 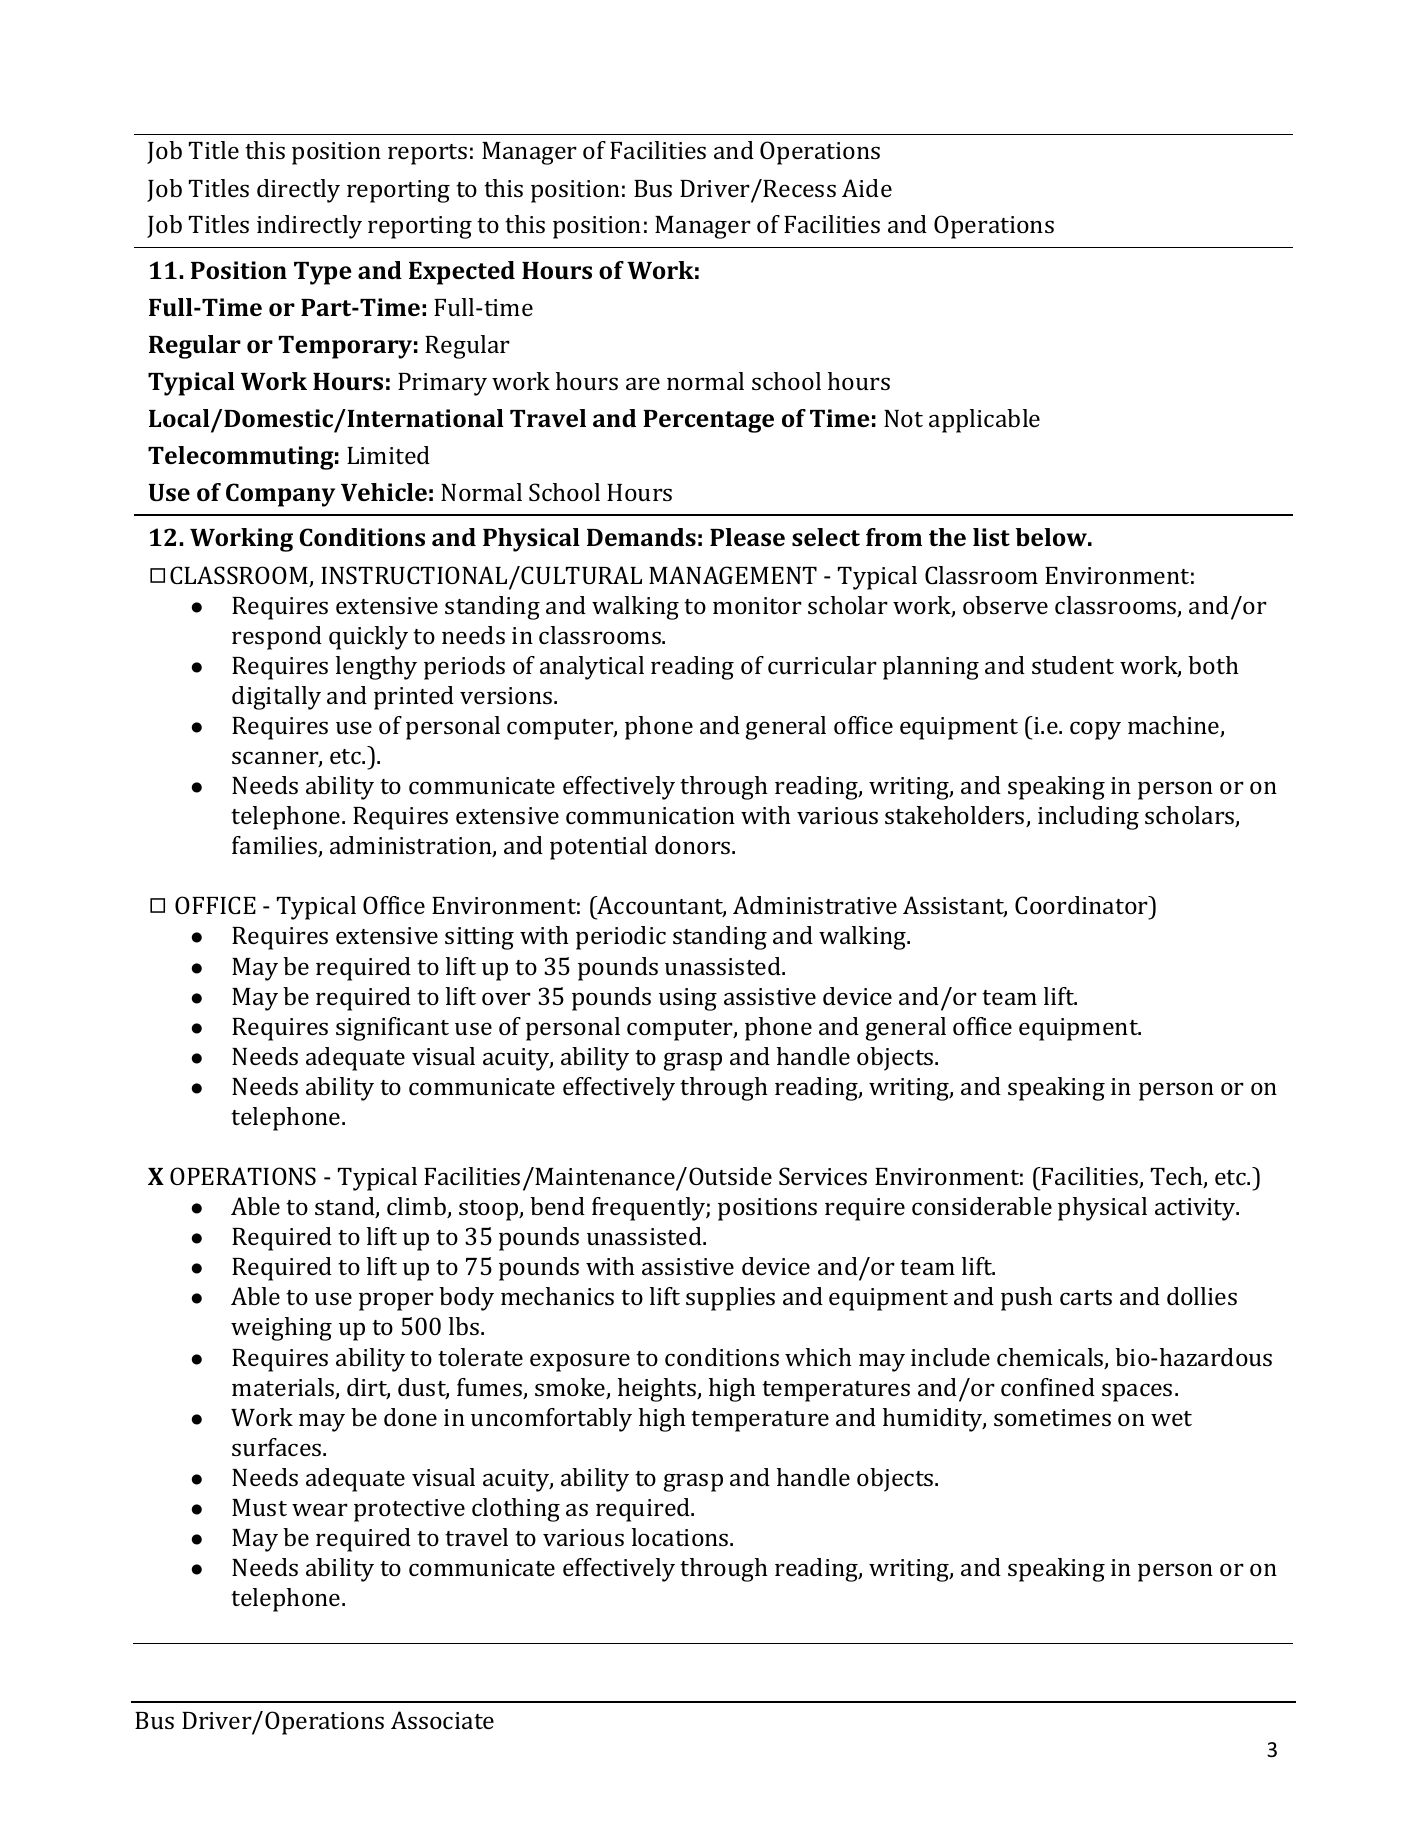 I want to click on reports, so click(x=427, y=154).
